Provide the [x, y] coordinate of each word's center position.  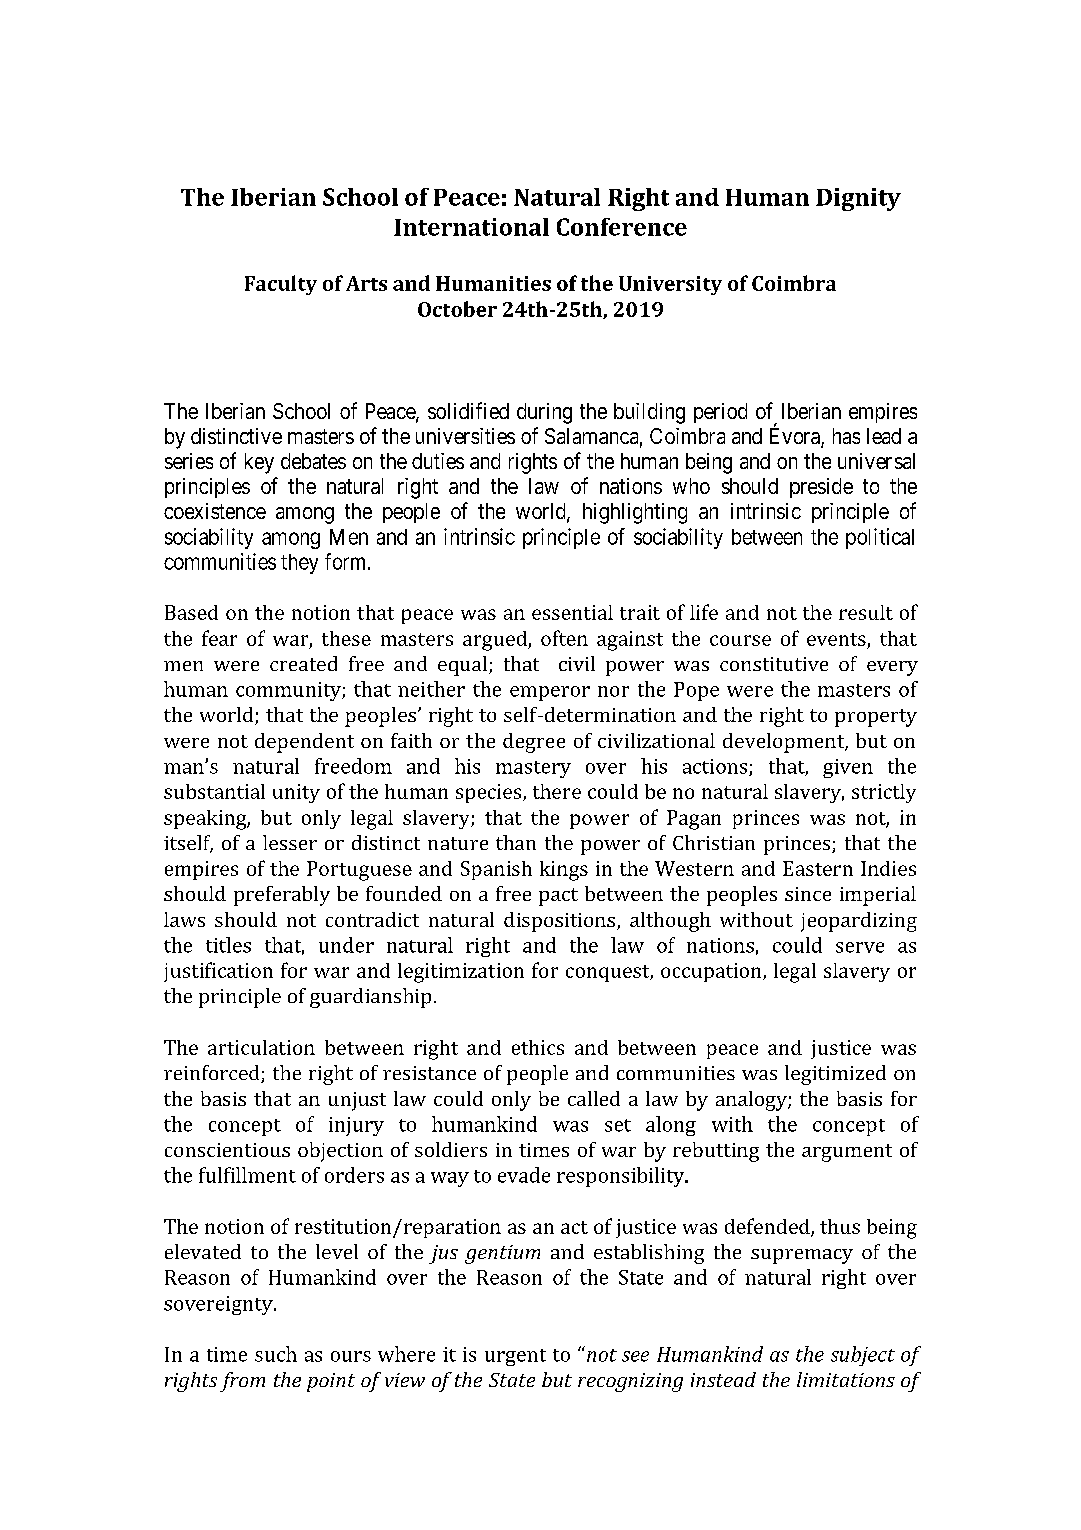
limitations [846, 1379]
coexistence [215, 511]
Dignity [858, 199]
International [471, 227]
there [557, 791]
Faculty [281, 285]
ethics [538, 1047]
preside [821, 488]
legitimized [835, 1075]
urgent [515, 1357]
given [848, 768]
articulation [261, 1047]
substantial [214, 791]
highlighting [635, 513]
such [276, 1354]
